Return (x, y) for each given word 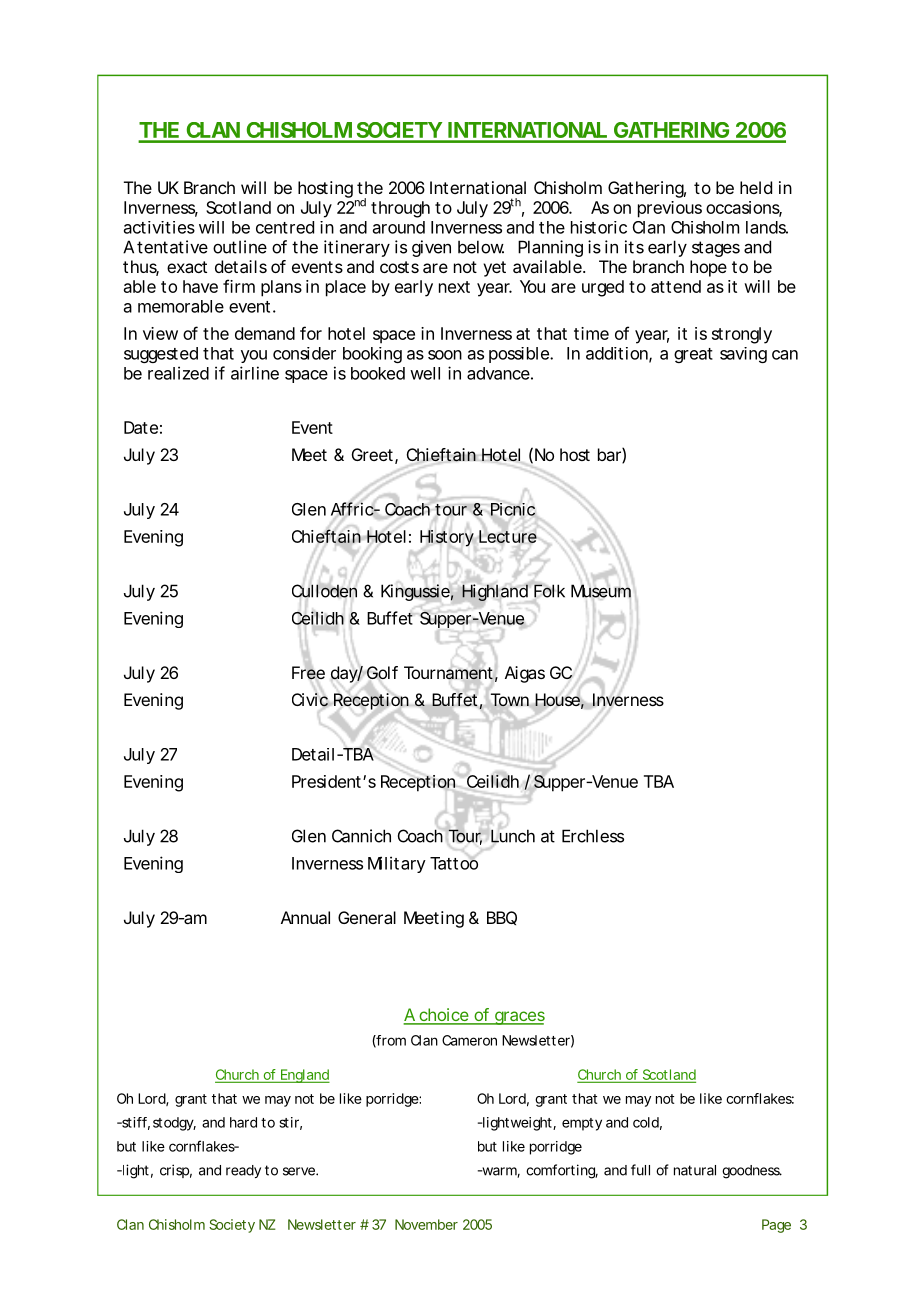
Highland (495, 592)
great (693, 355)
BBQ (502, 918)
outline (240, 247)
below (481, 247)
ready (243, 1171)
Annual (305, 917)
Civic (311, 700)
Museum (601, 591)
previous (670, 209)
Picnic (513, 509)
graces (519, 1018)
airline (255, 373)
